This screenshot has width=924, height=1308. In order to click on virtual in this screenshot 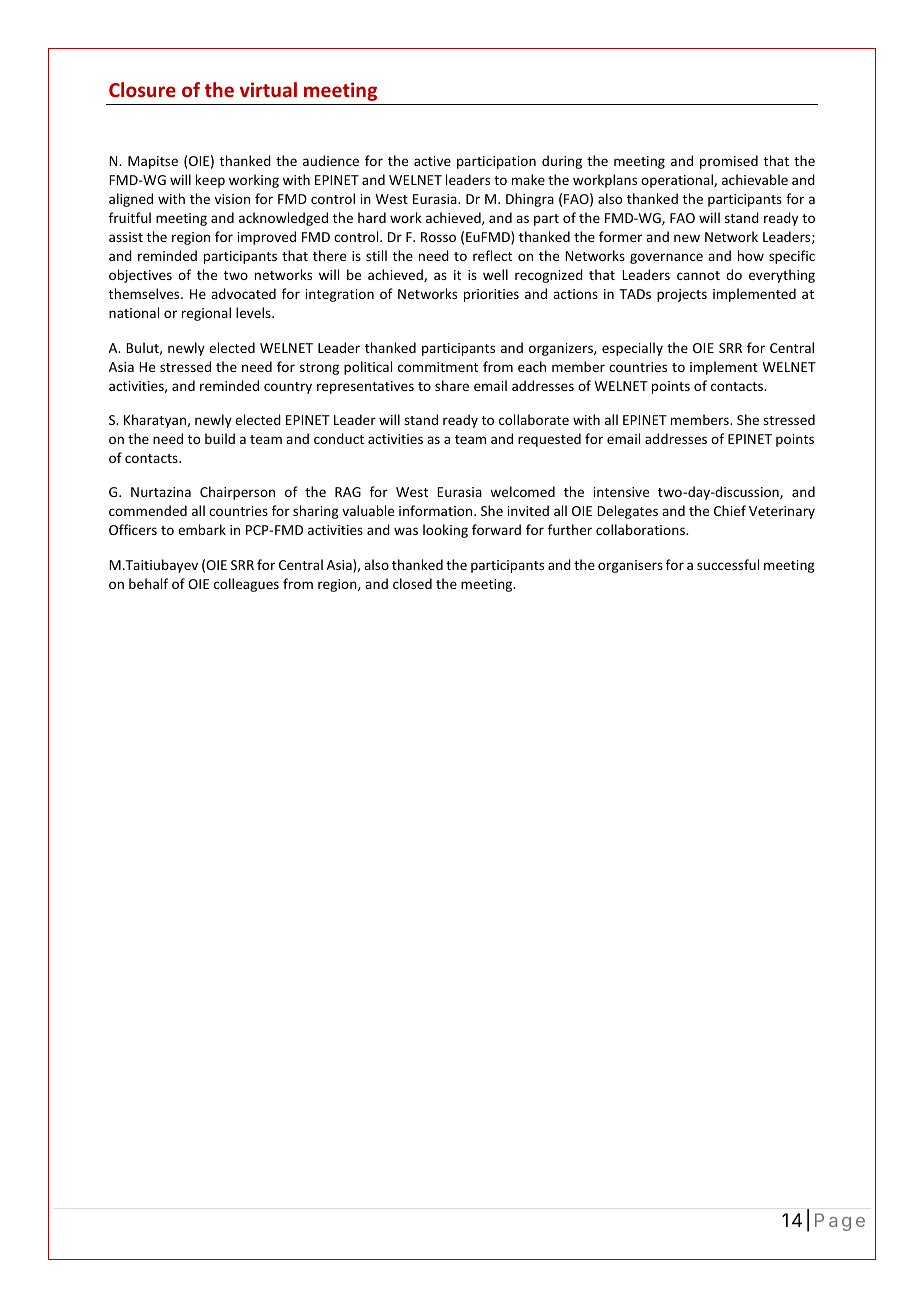, I will do `click(268, 89)`.
